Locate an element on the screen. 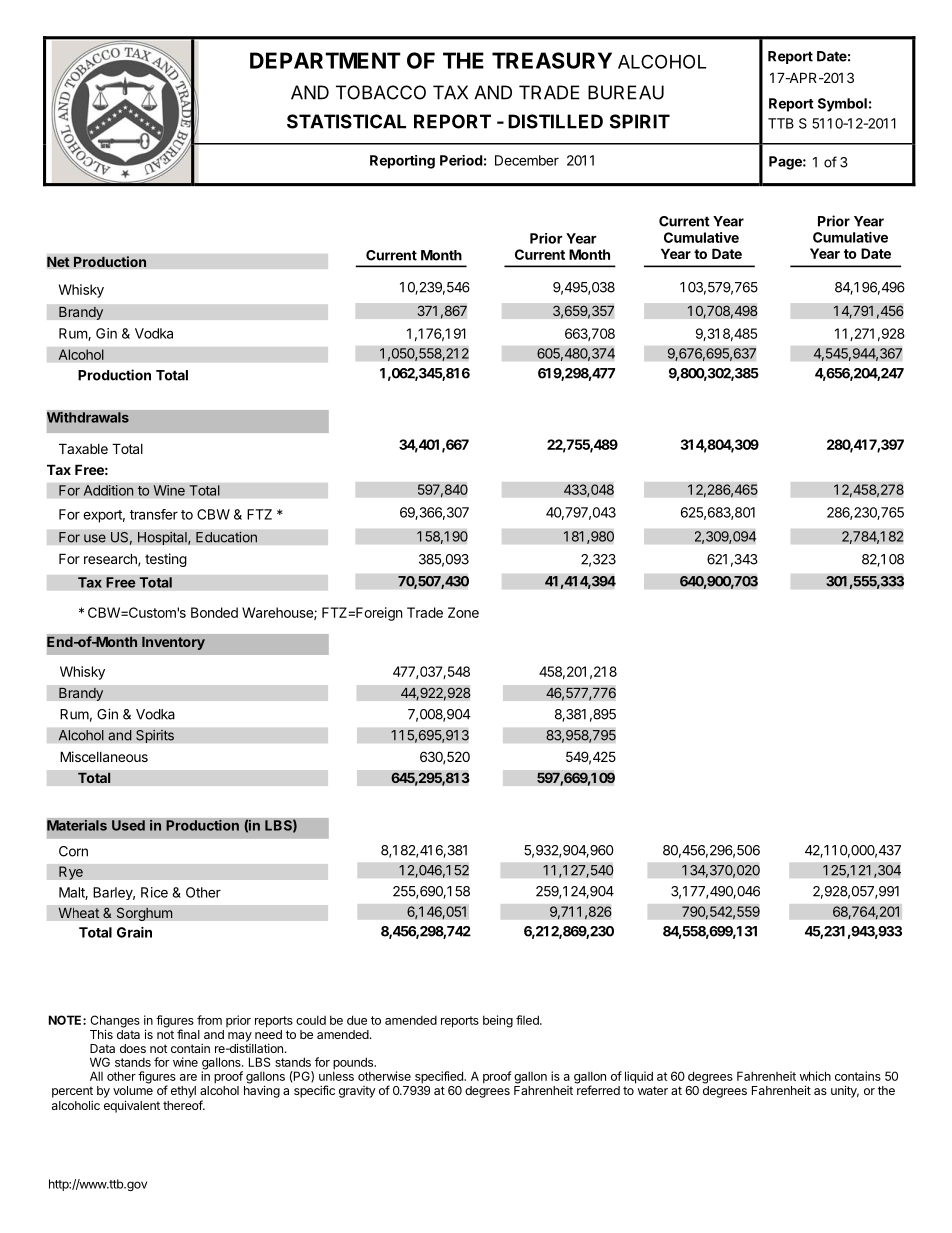 Image resolution: width=952 pixels, height=1233 pixels. December is located at coordinates (527, 160).
